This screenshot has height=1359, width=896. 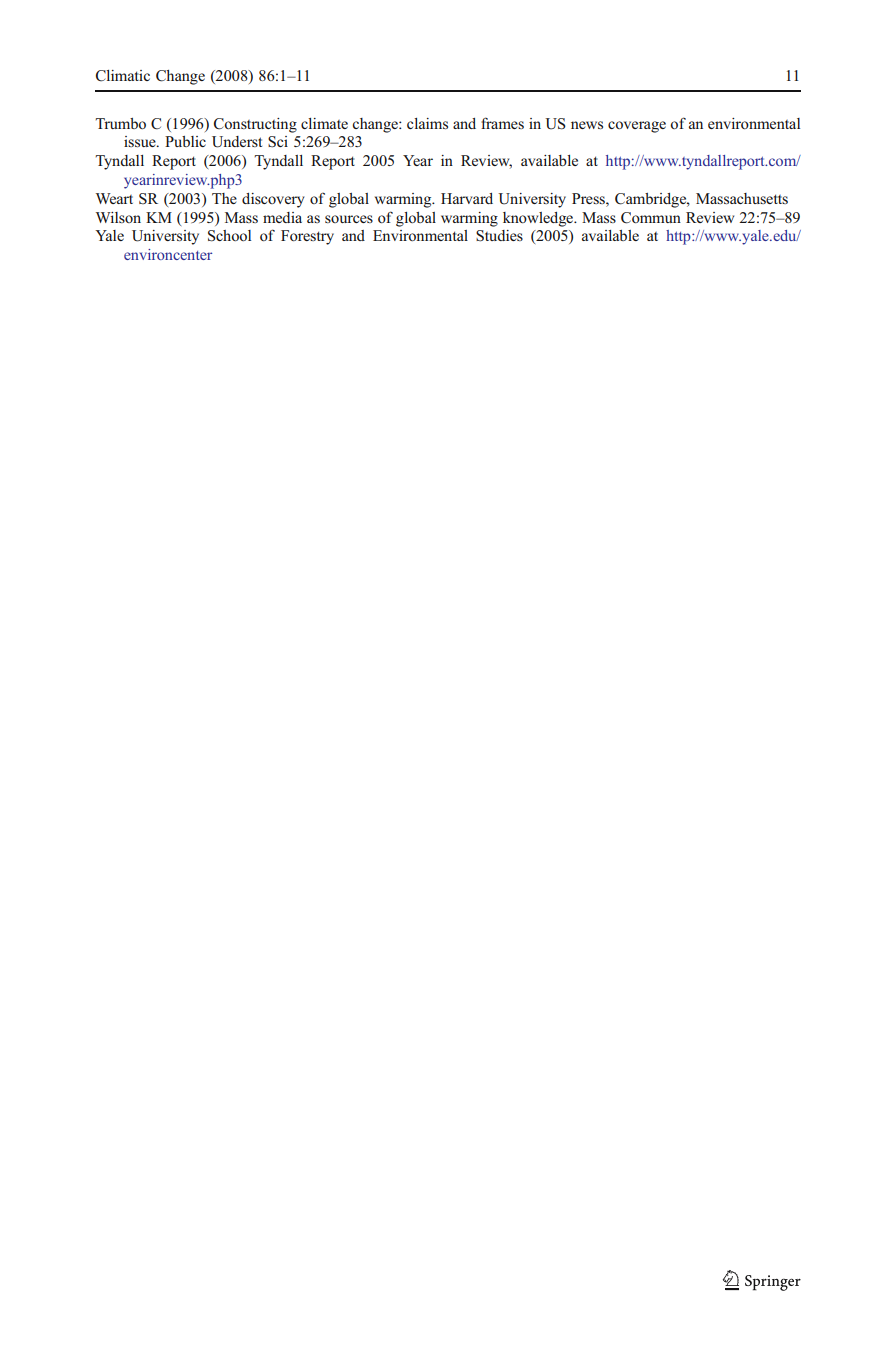 I want to click on Underst, so click(x=237, y=142).
